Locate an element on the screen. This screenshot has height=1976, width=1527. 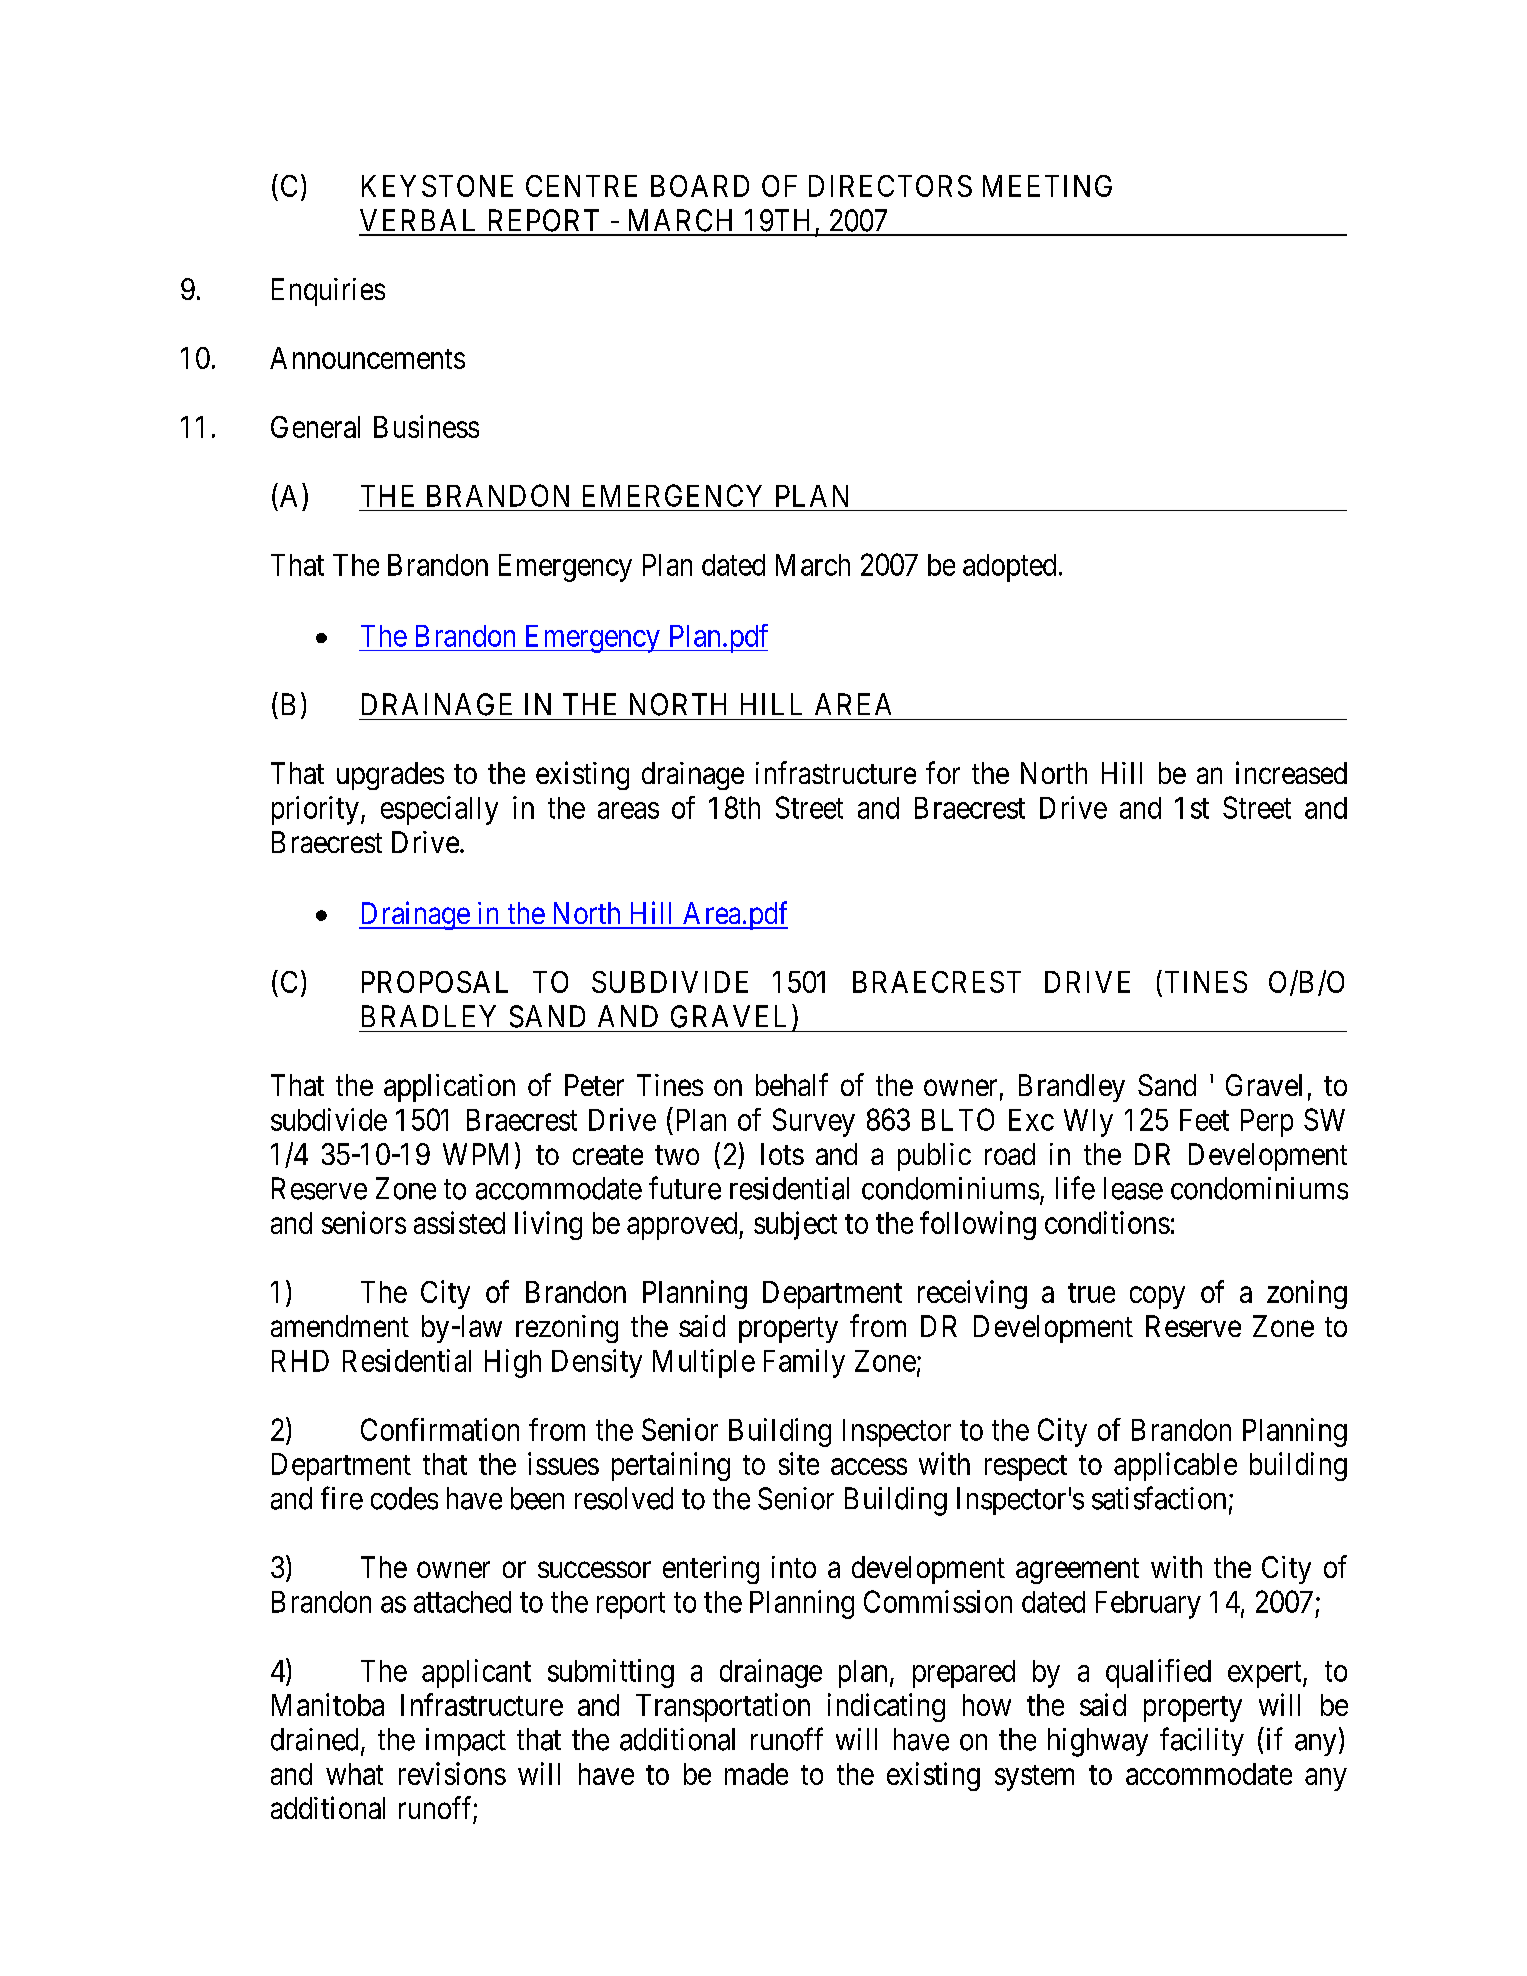
KEYSTONE is located at coordinates (437, 186).
